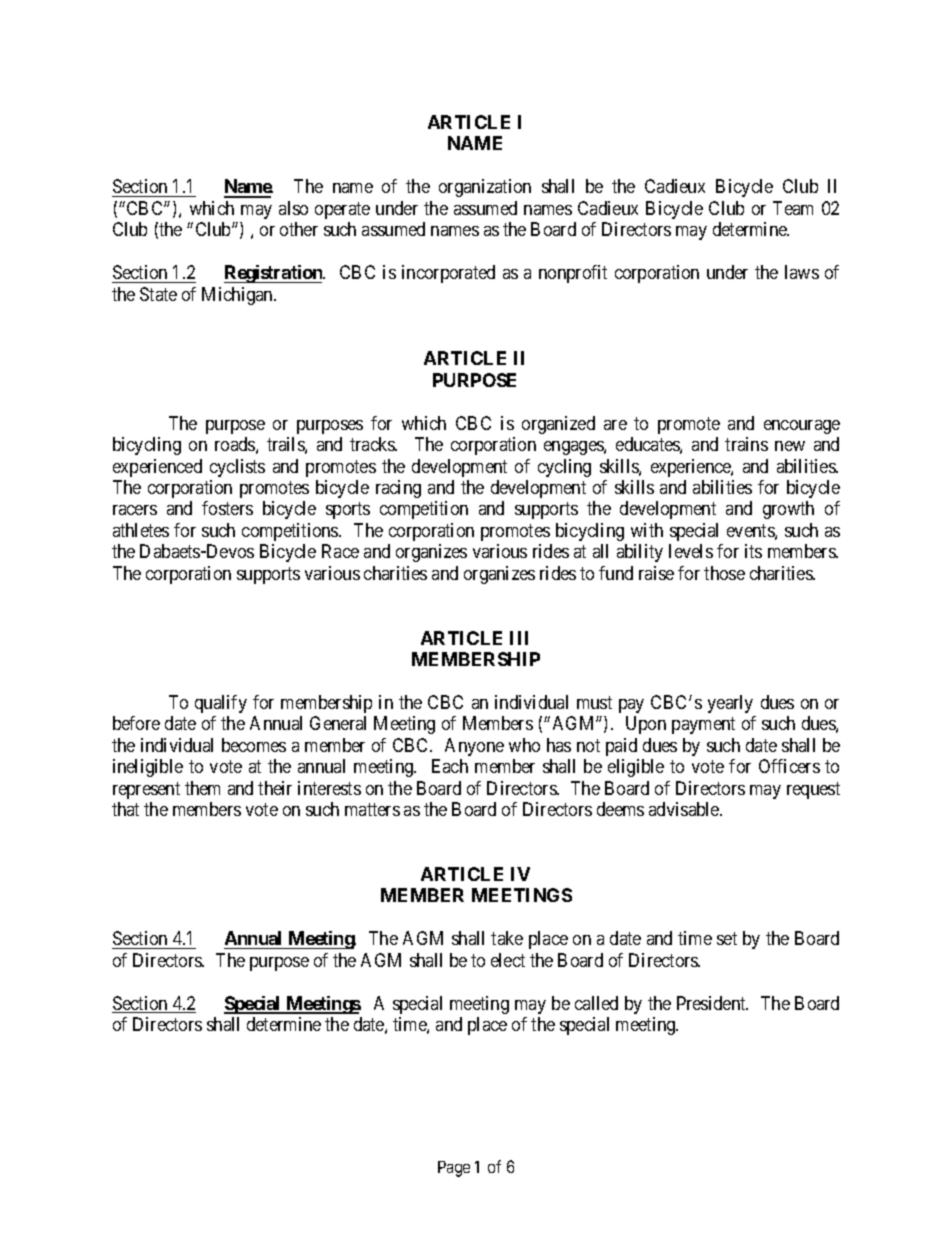 The image size is (952, 1233). What do you see at coordinates (793, 208) in the document?
I see `Team` at bounding box center [793, 208].
